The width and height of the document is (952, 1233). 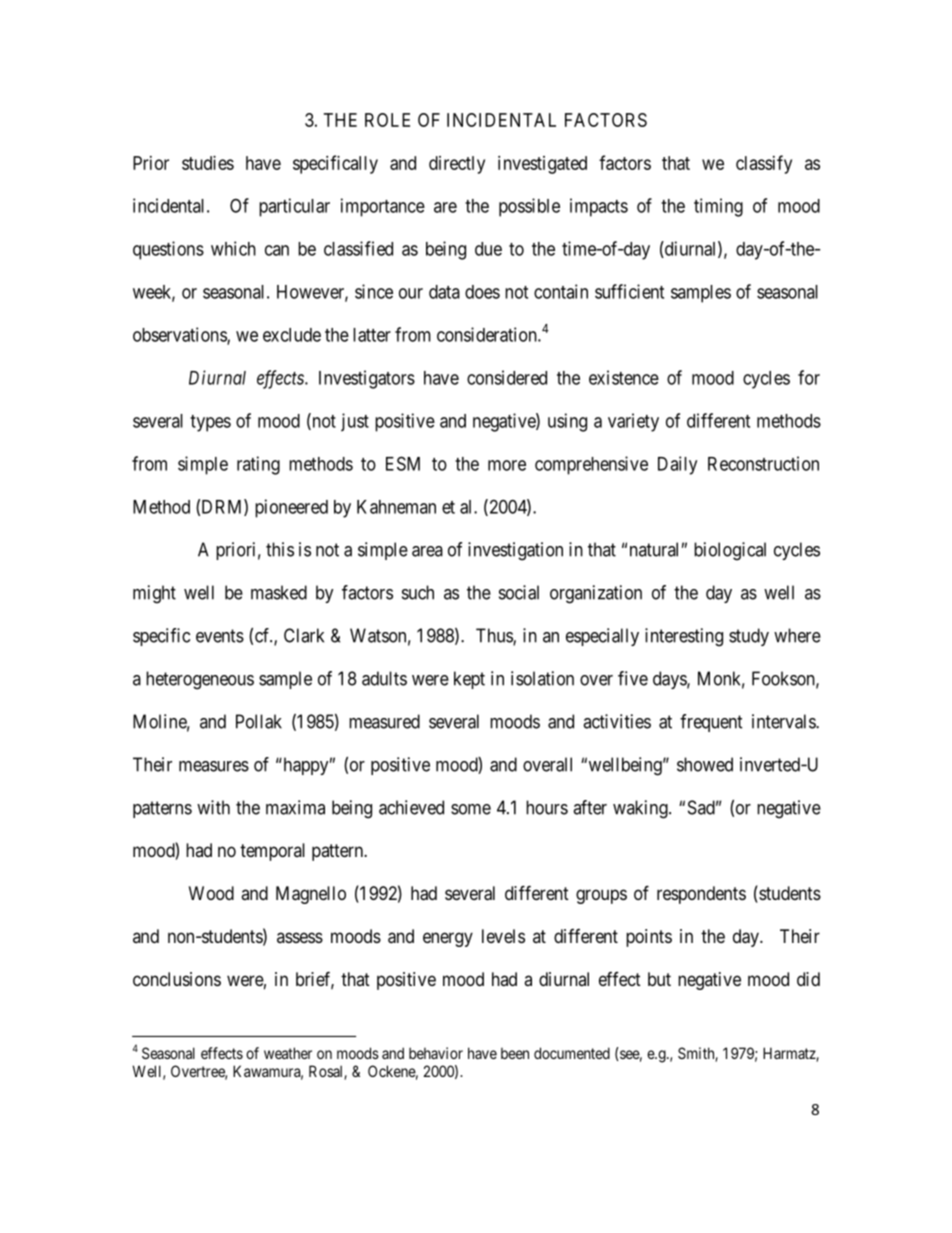 What do you see at coordinates (180, 335) in the document?
I see `observations` at bounding box center [180, 335].
